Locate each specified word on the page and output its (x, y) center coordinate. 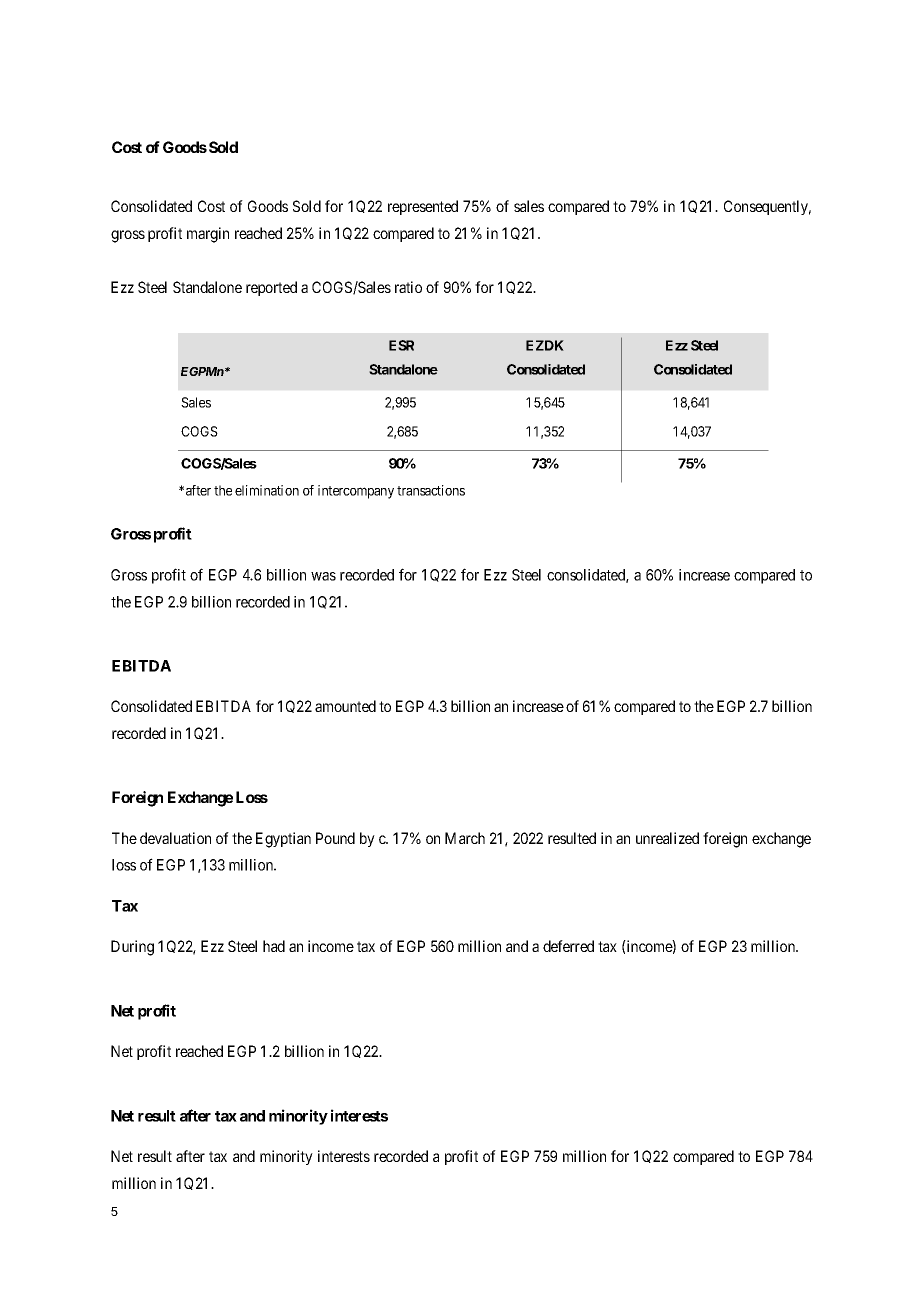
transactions (431, 490)
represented (423, 207)
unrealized (667, 838)
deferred (568, 946)
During (132, 948)
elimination (267, 490)
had (274, 946)
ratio (408, 287)
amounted (345, 706)
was (323, 576)
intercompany (356, 492)
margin (208, 235)
